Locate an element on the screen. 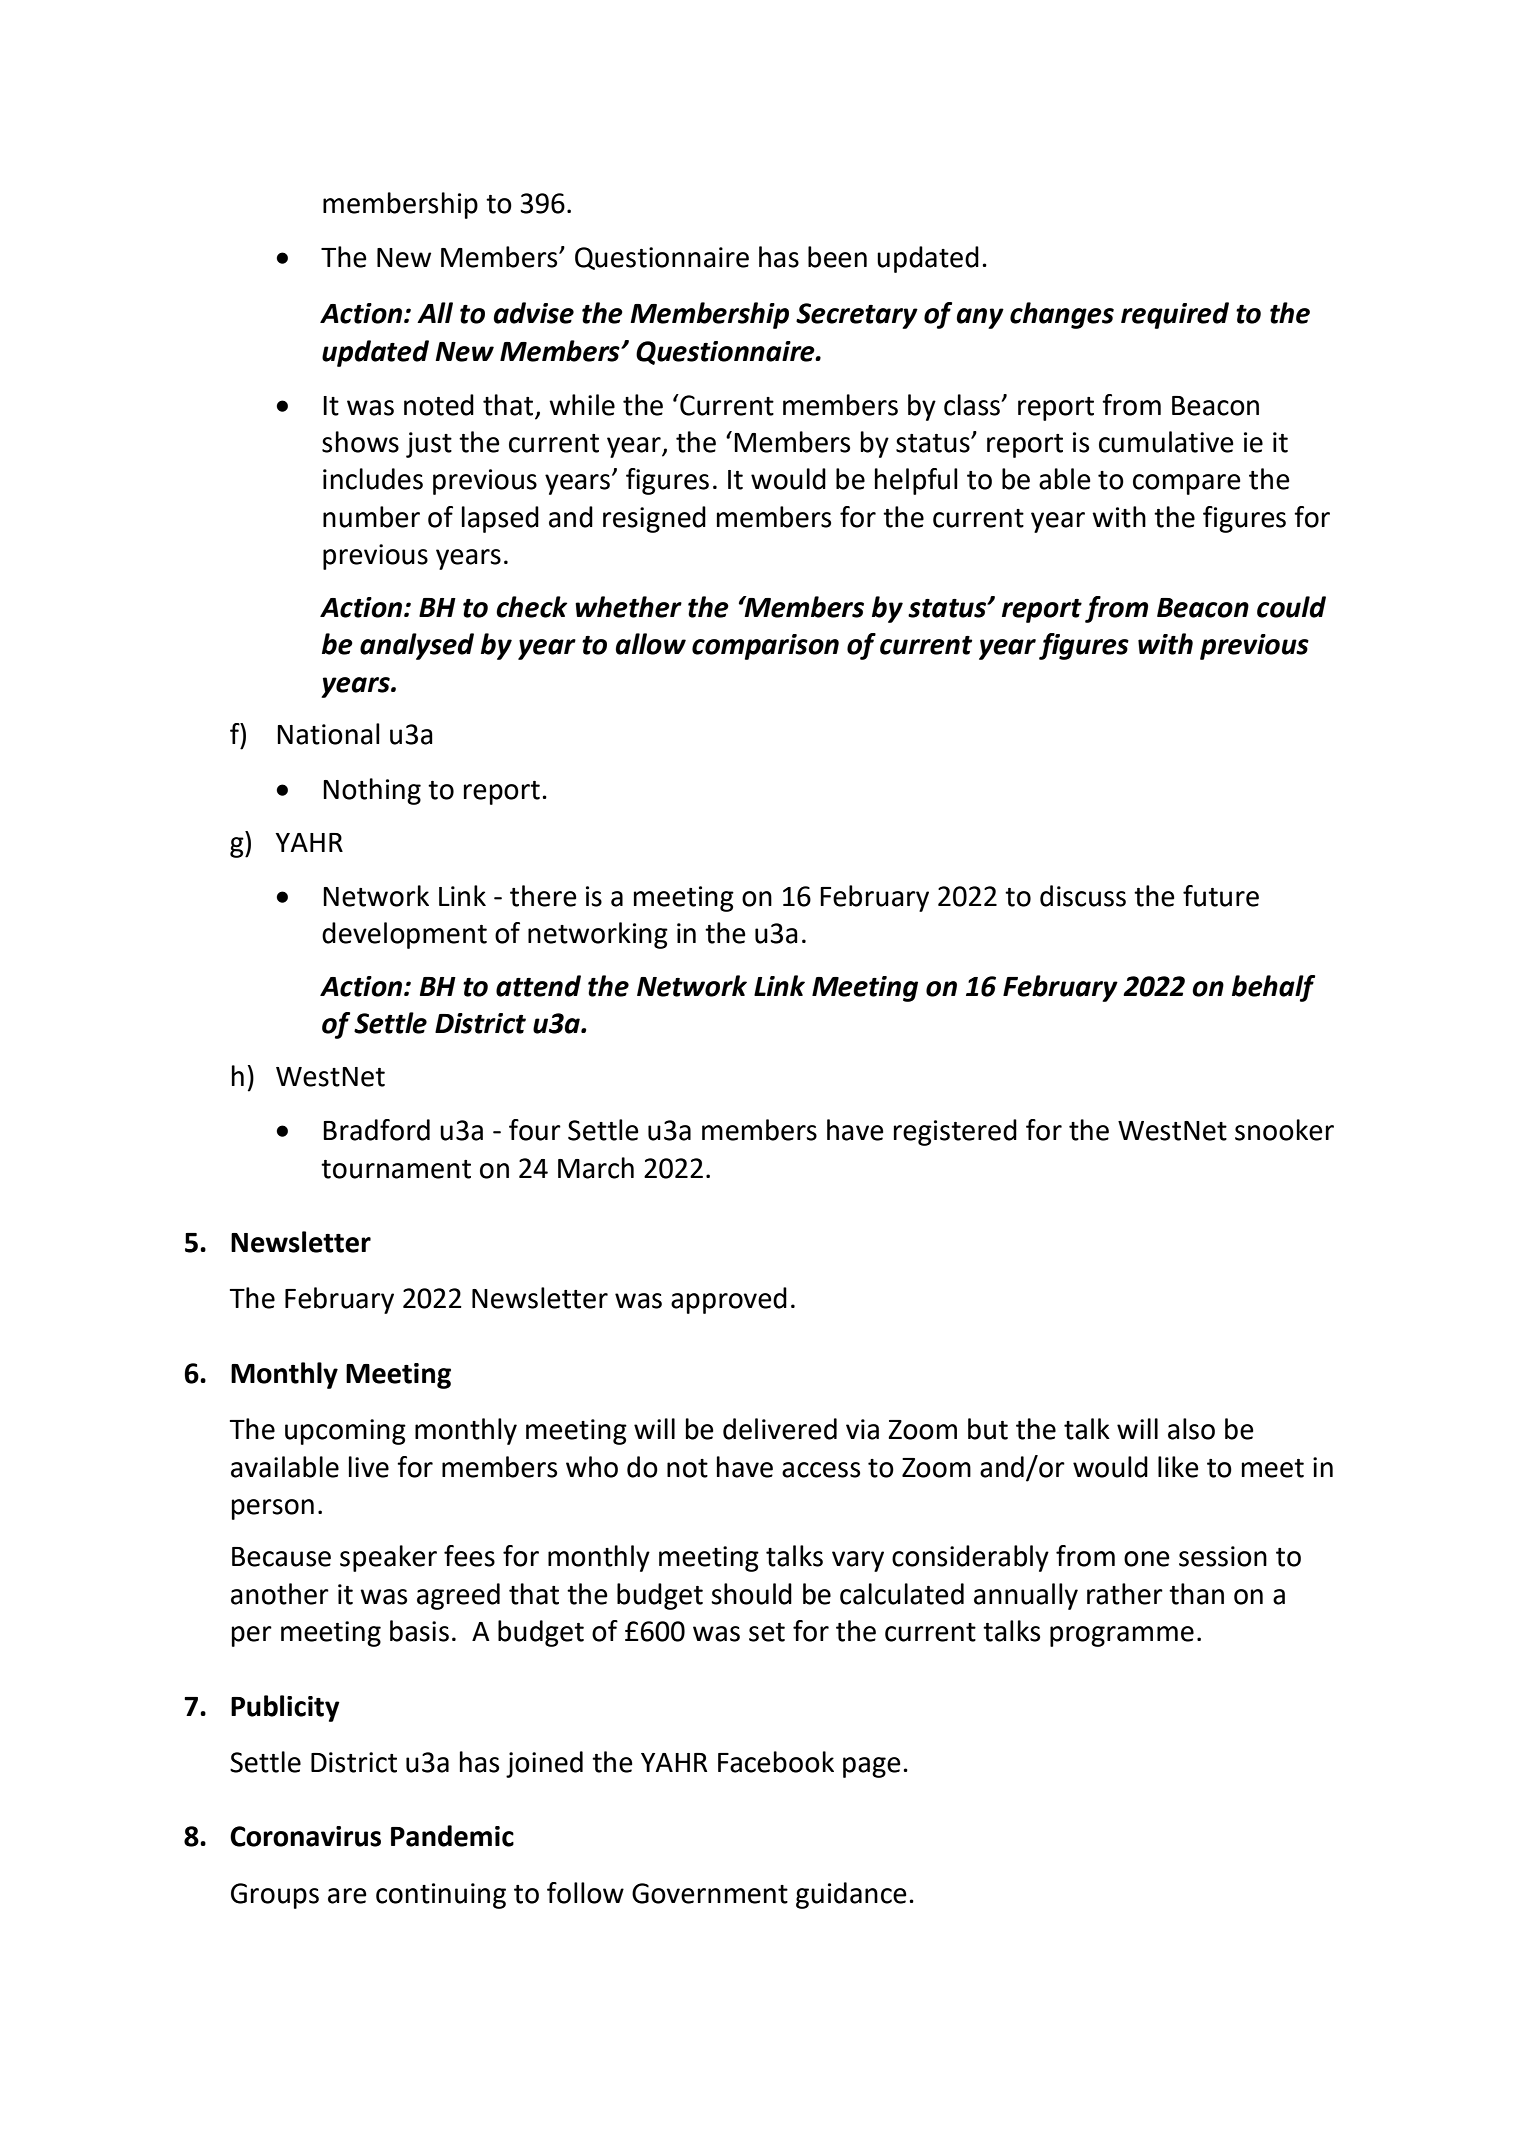 The width and height of the screenshot is (1519, 2147). future is located at coordinates (1221, 896).
